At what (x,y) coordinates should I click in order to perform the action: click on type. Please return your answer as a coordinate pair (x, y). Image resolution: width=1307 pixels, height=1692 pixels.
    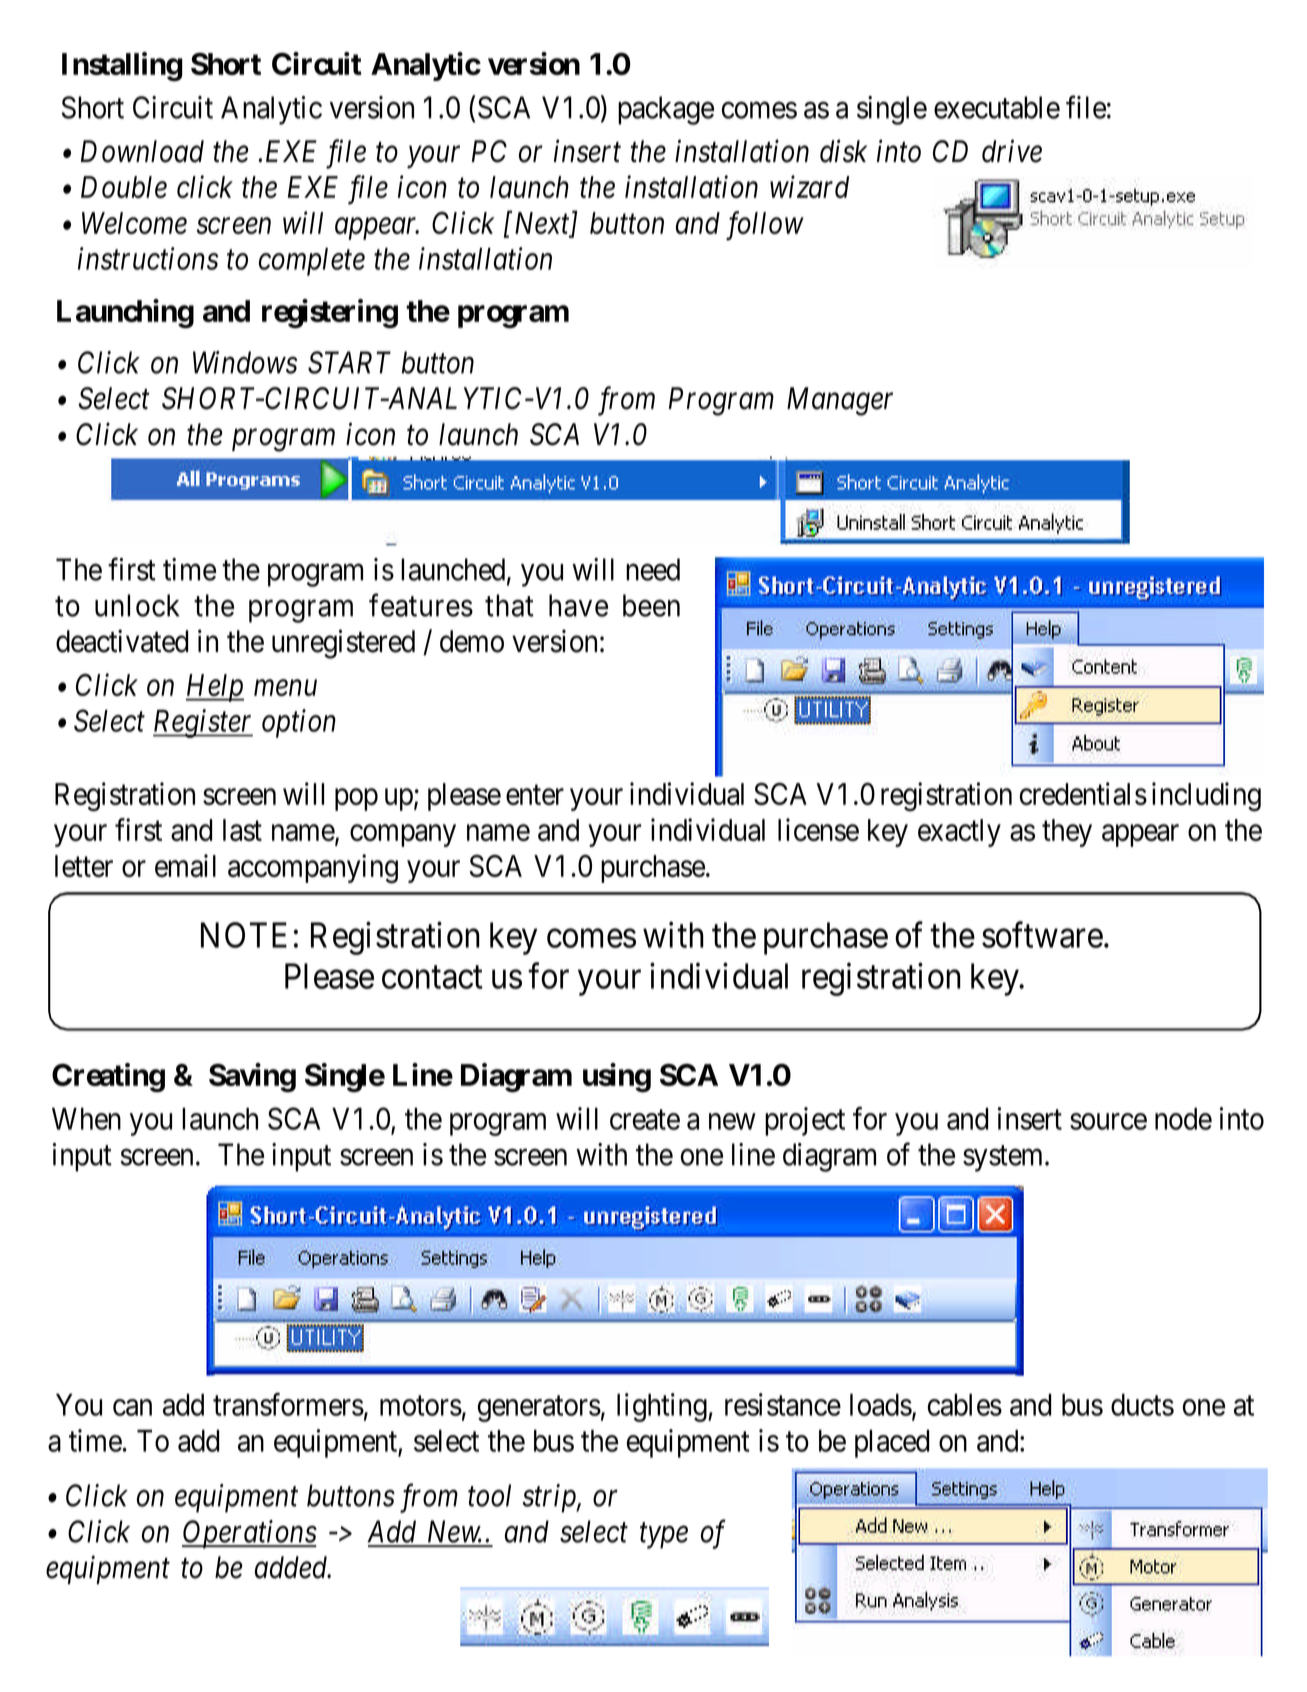
    Looking at the image, I should click on (664, 1536).
